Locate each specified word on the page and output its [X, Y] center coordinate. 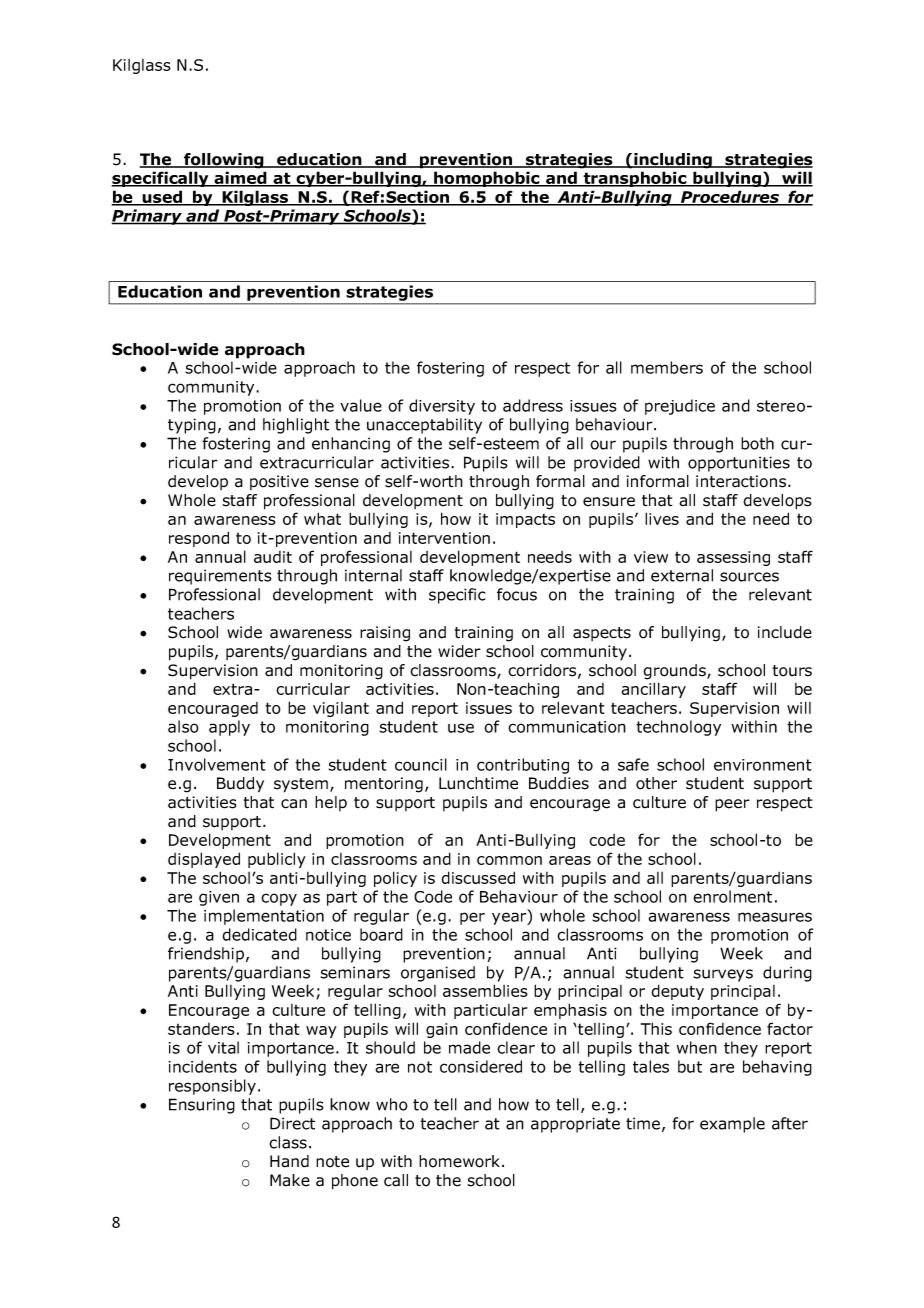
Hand [289, 1161]
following [224, 161]
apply [229, 728]
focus [517, 594]
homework [461, 1161]
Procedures [730, 198]
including [673, 161]
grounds [675, 672]
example [732, 1125]
